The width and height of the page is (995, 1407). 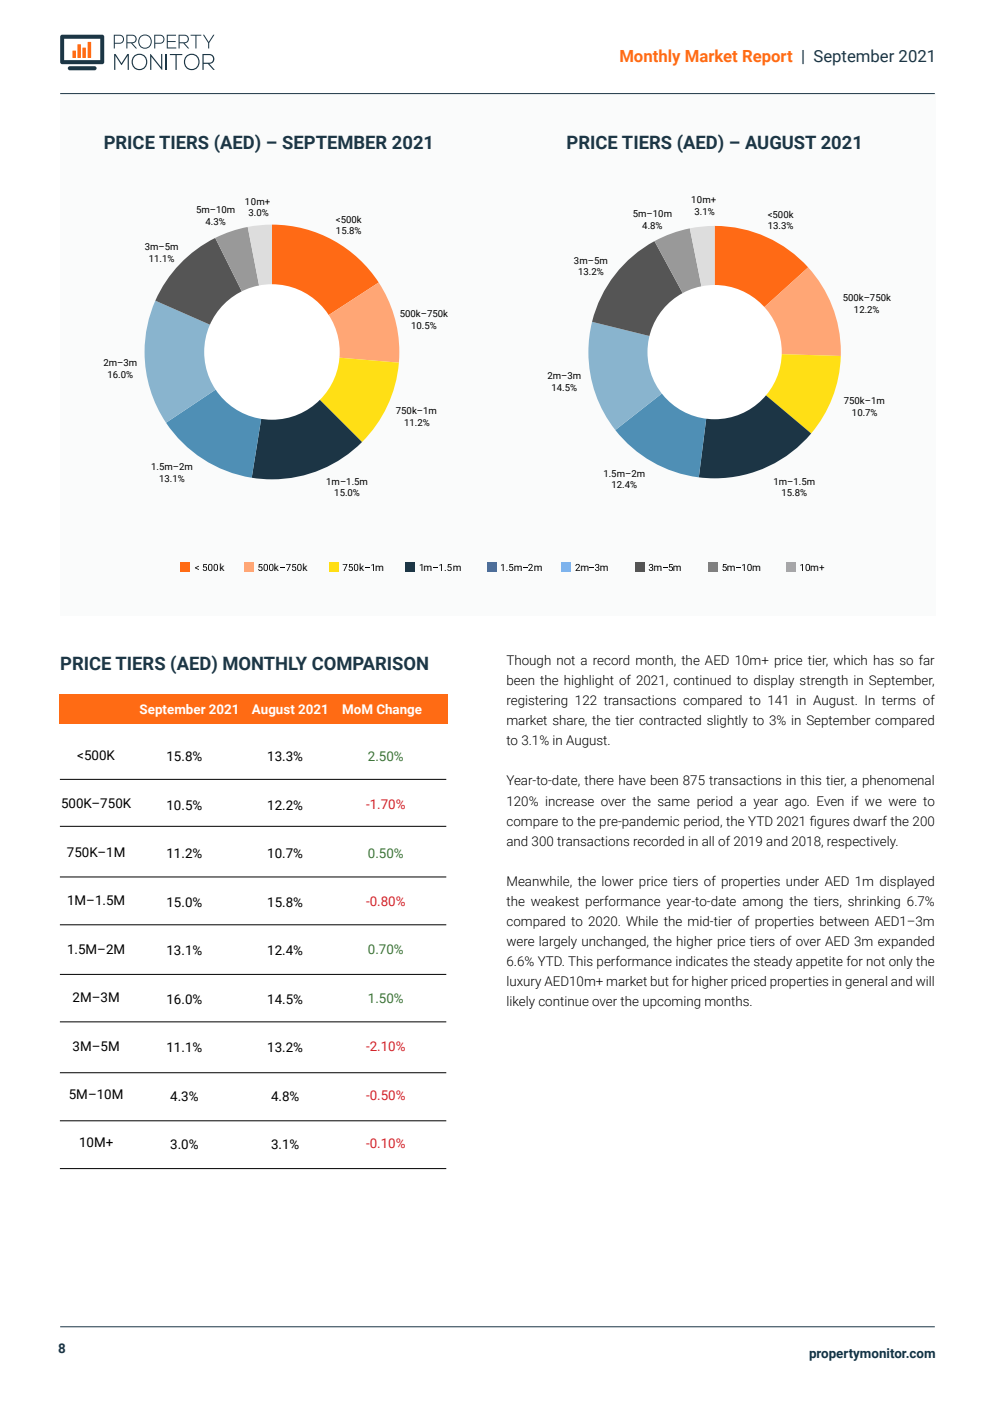 What do you see at coordinates (850, 660) in the page?
I see `which` at bounding box center [850, 660].
